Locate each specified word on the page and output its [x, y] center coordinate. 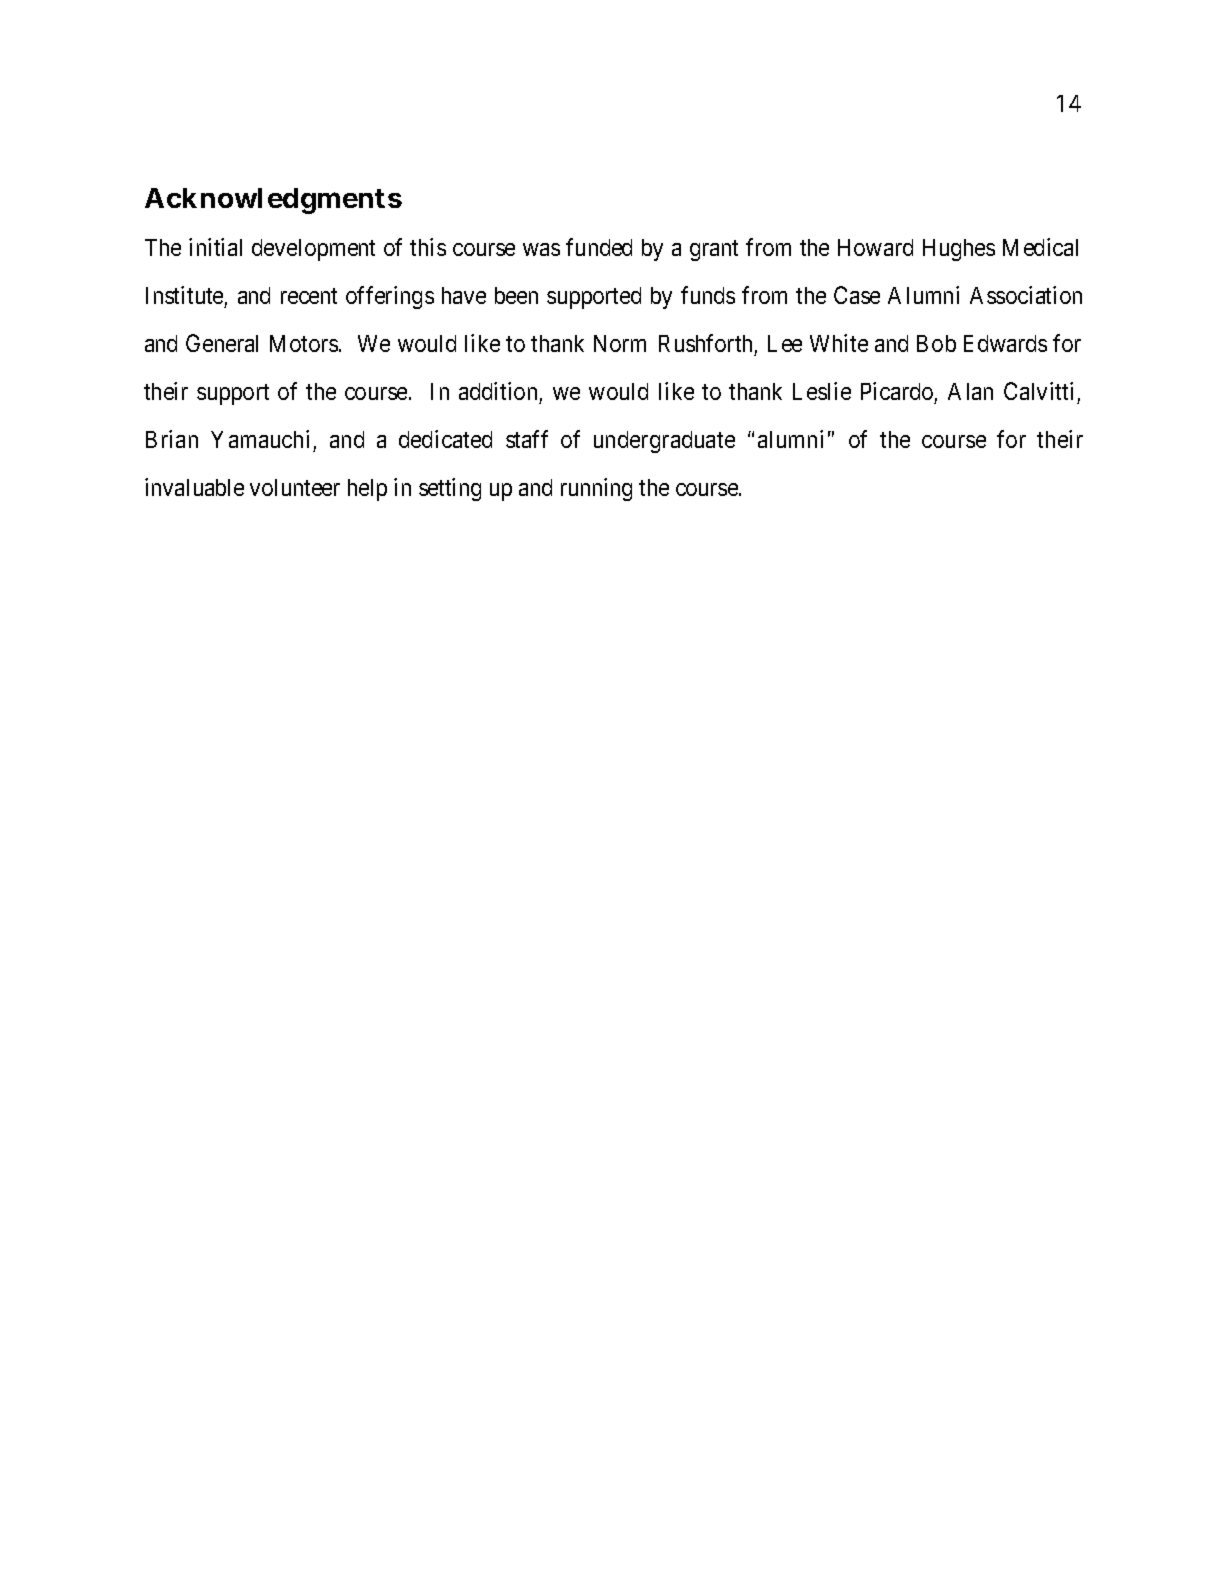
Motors [304, 343]
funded [599, 247]
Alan [970, 391]
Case [857, 295]
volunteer [295, 487]
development [313, 250]
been [516, 295]
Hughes [959, 250]
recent [309, 296]
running [596, 489]
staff [527, 439]
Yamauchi [260, 439]
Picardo [897, 391]
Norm [620, 343]
